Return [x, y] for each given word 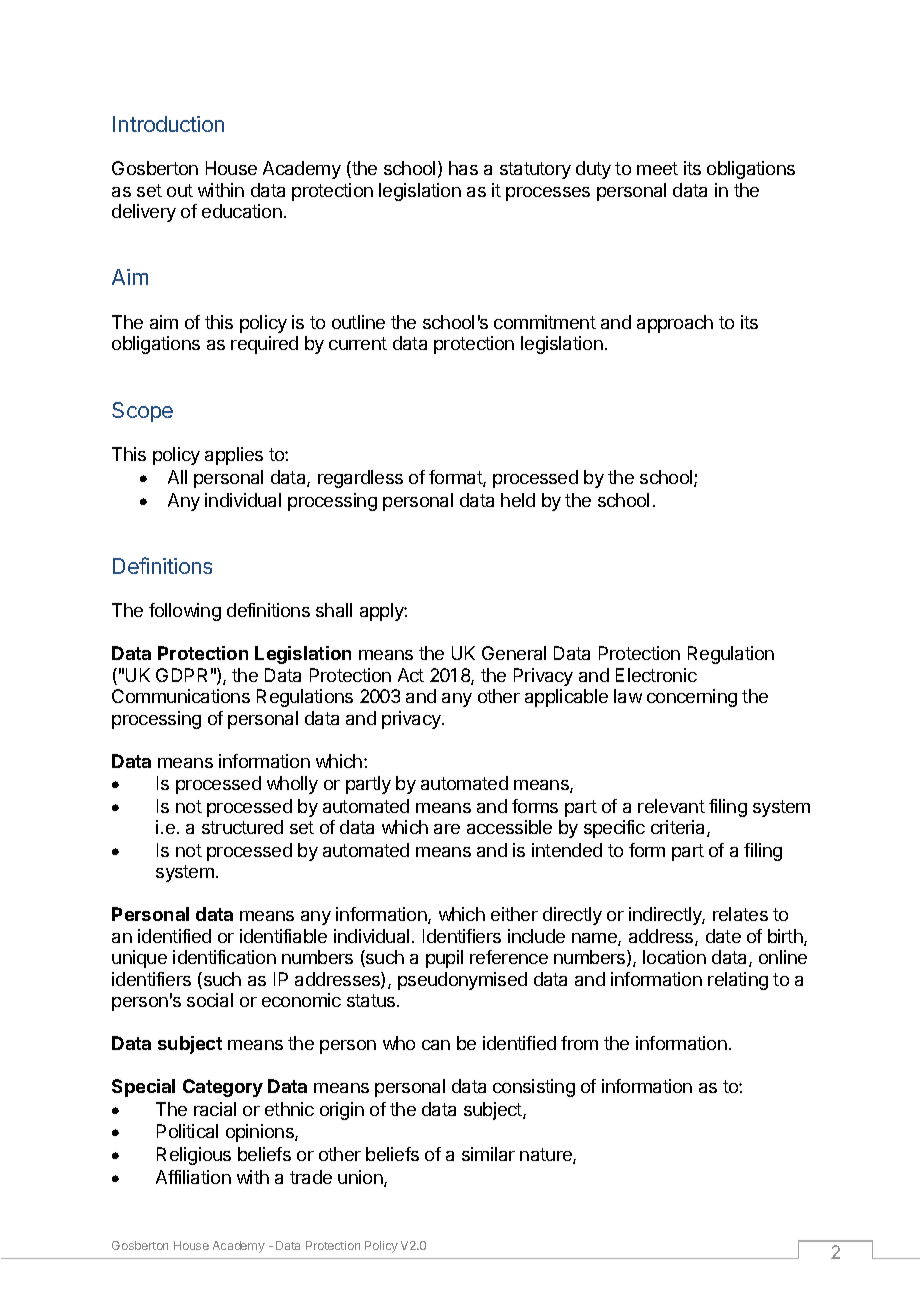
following [185, 612]
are [447, 829]
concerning [692, 698]
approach [675, 324]
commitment [545, 322]
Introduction [168, 124]
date [723, 936]
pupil [444, 959]
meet [657, 168]
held [518, 500]
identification [224, 957]
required [264, 345]
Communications [181, 696]
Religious [194, 1156]
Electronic [656, 675]
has [463, 168]
